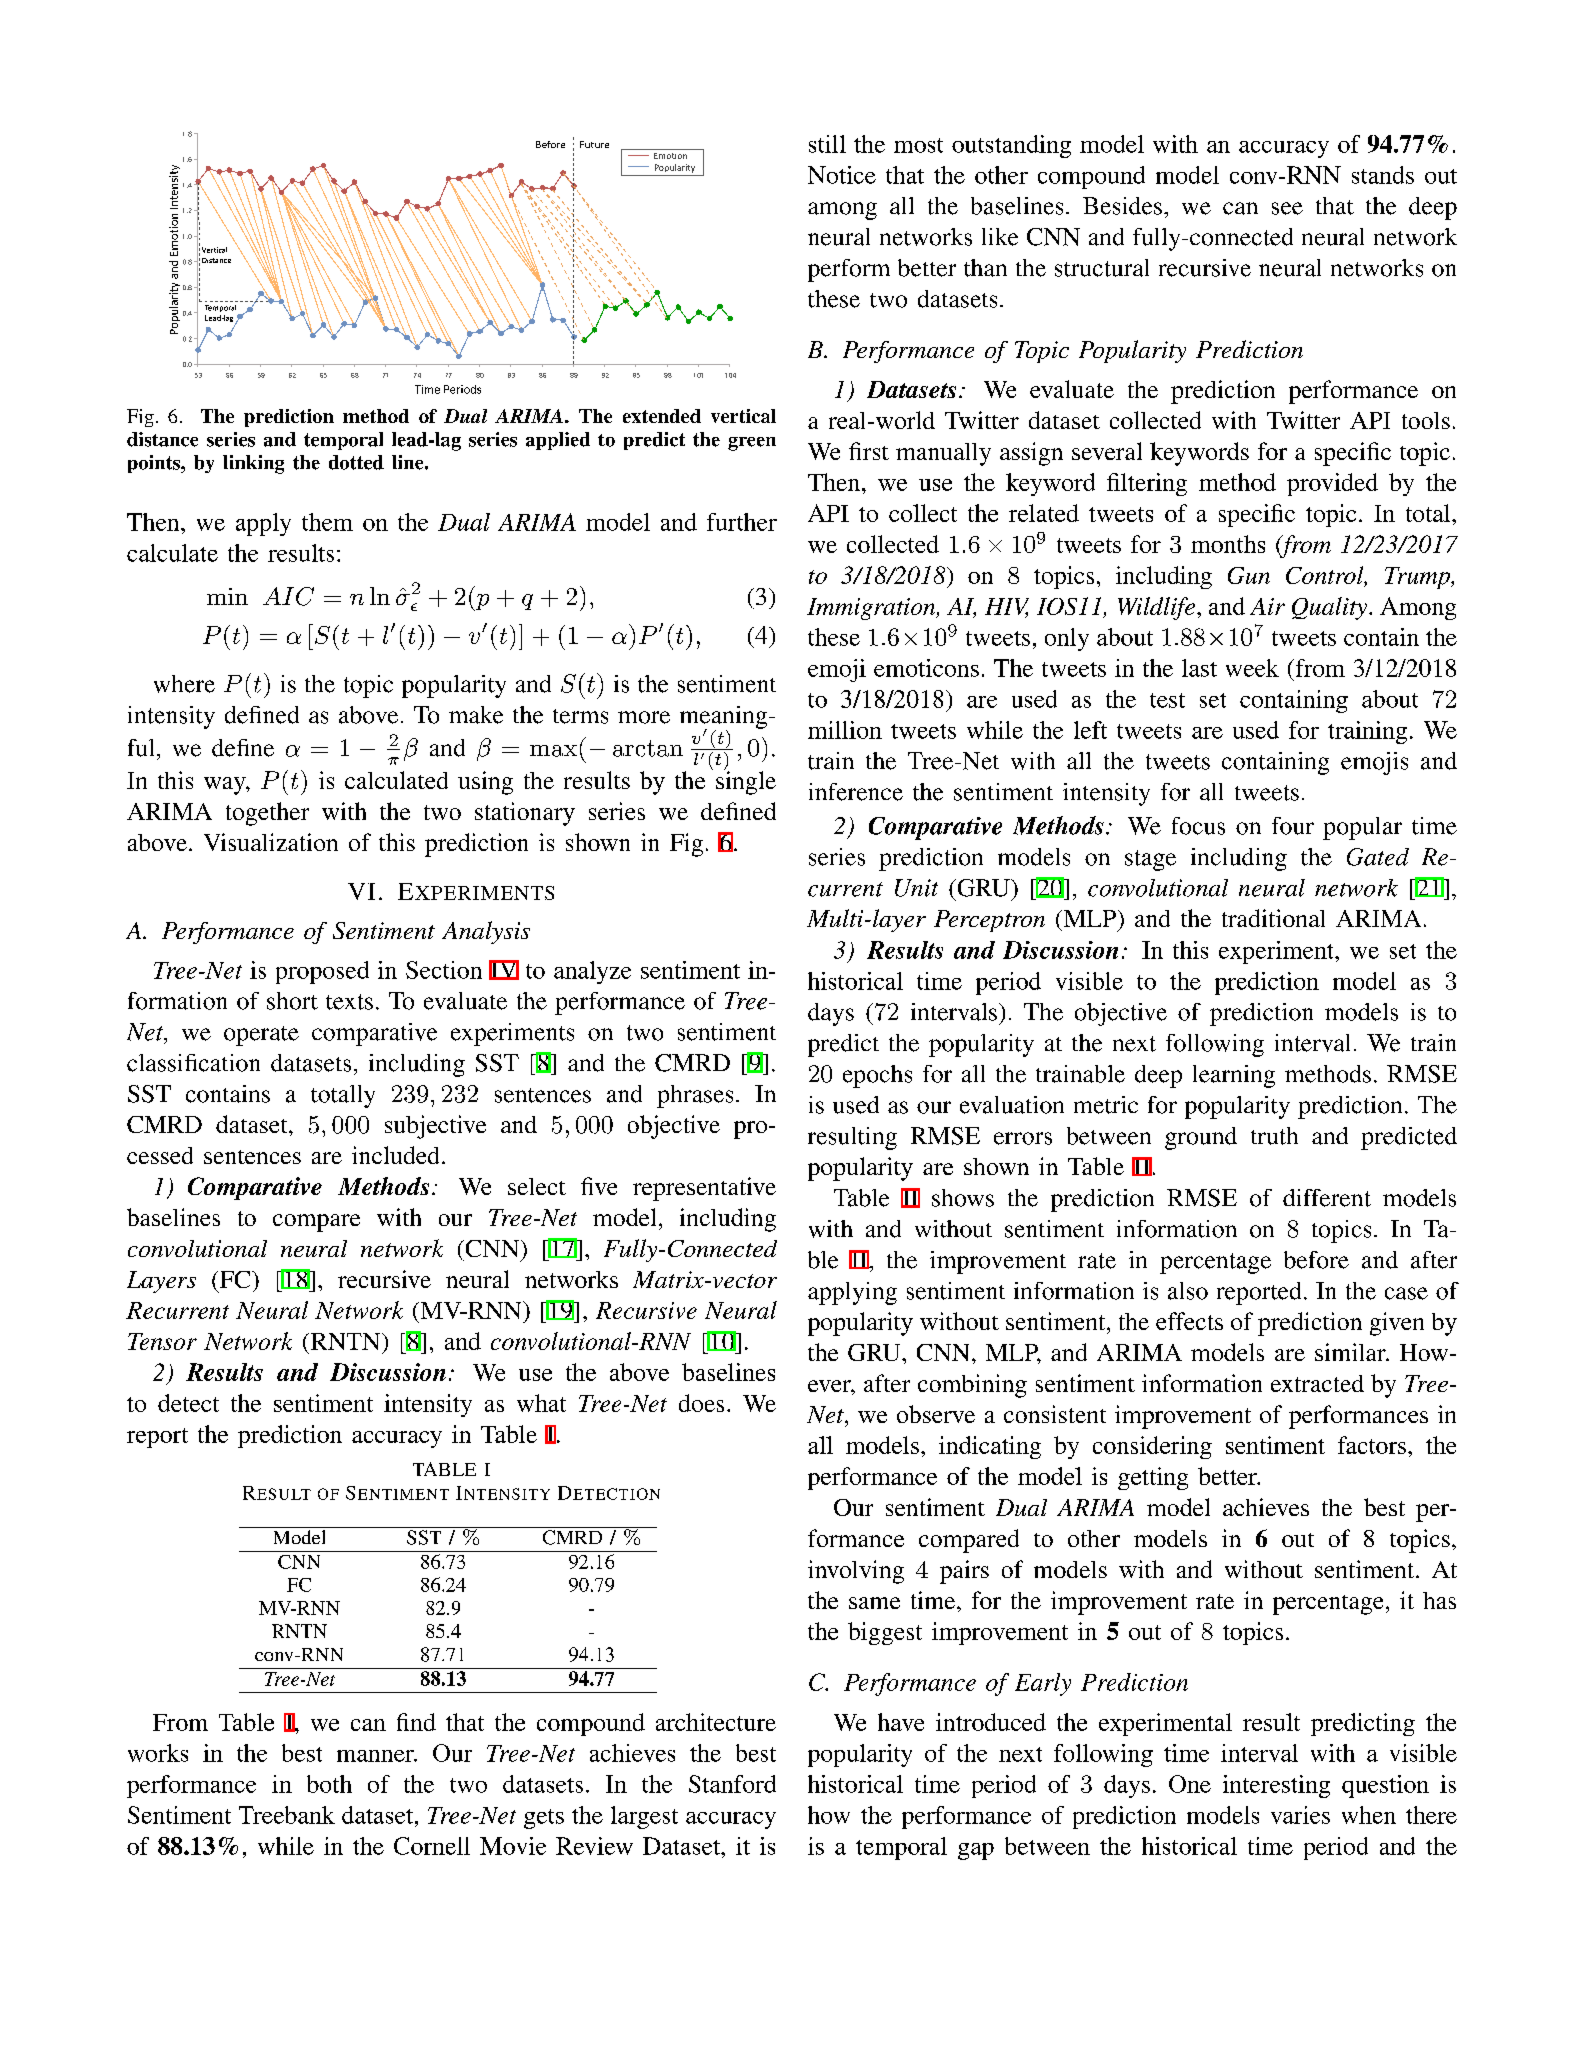  I want to click on Future, so click(594, 144).
